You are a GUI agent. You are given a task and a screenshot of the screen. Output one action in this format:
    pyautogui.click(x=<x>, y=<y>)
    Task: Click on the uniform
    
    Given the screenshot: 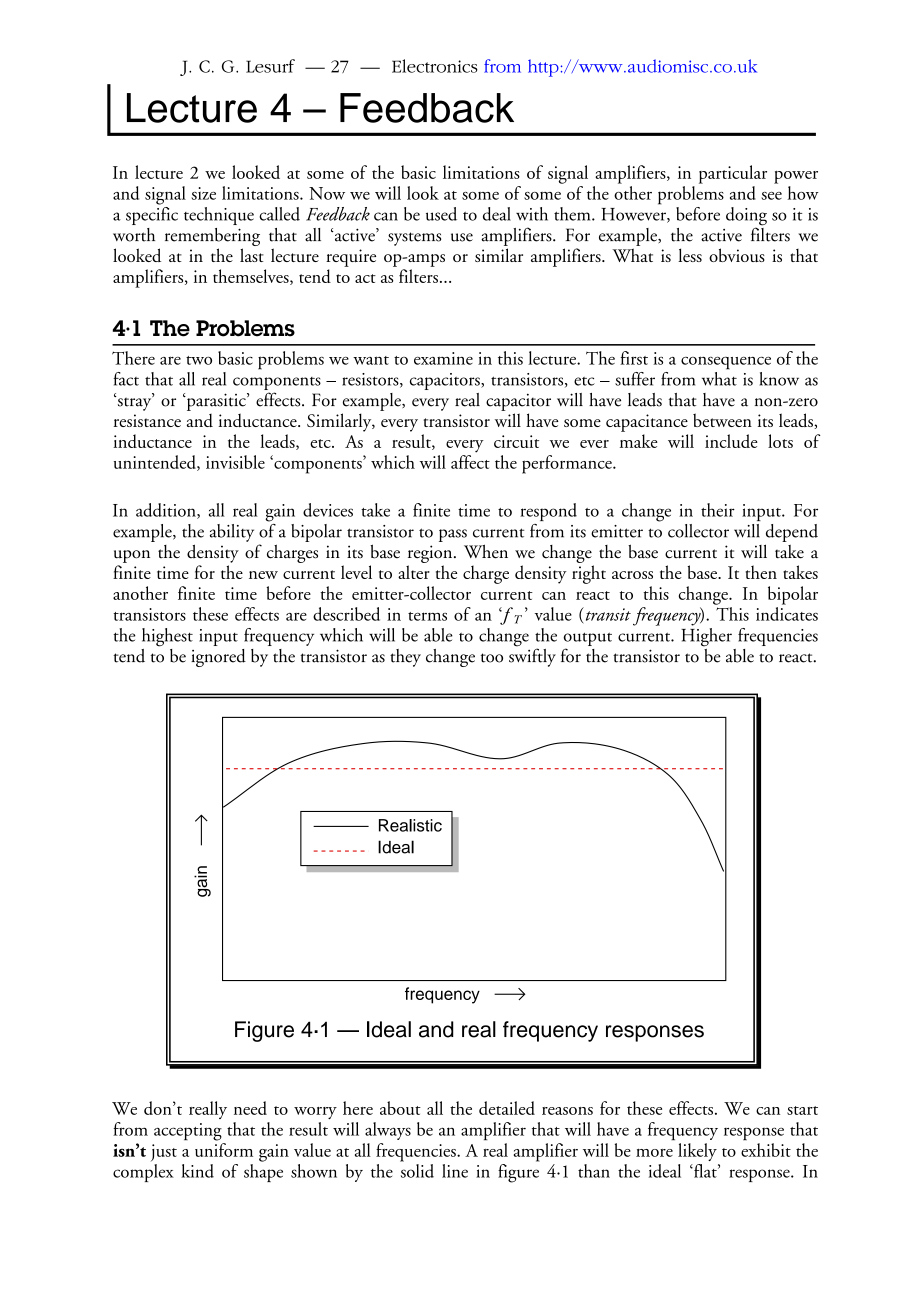 What is the action you would take?
    pyautogui.click(x=224, y=1148)
